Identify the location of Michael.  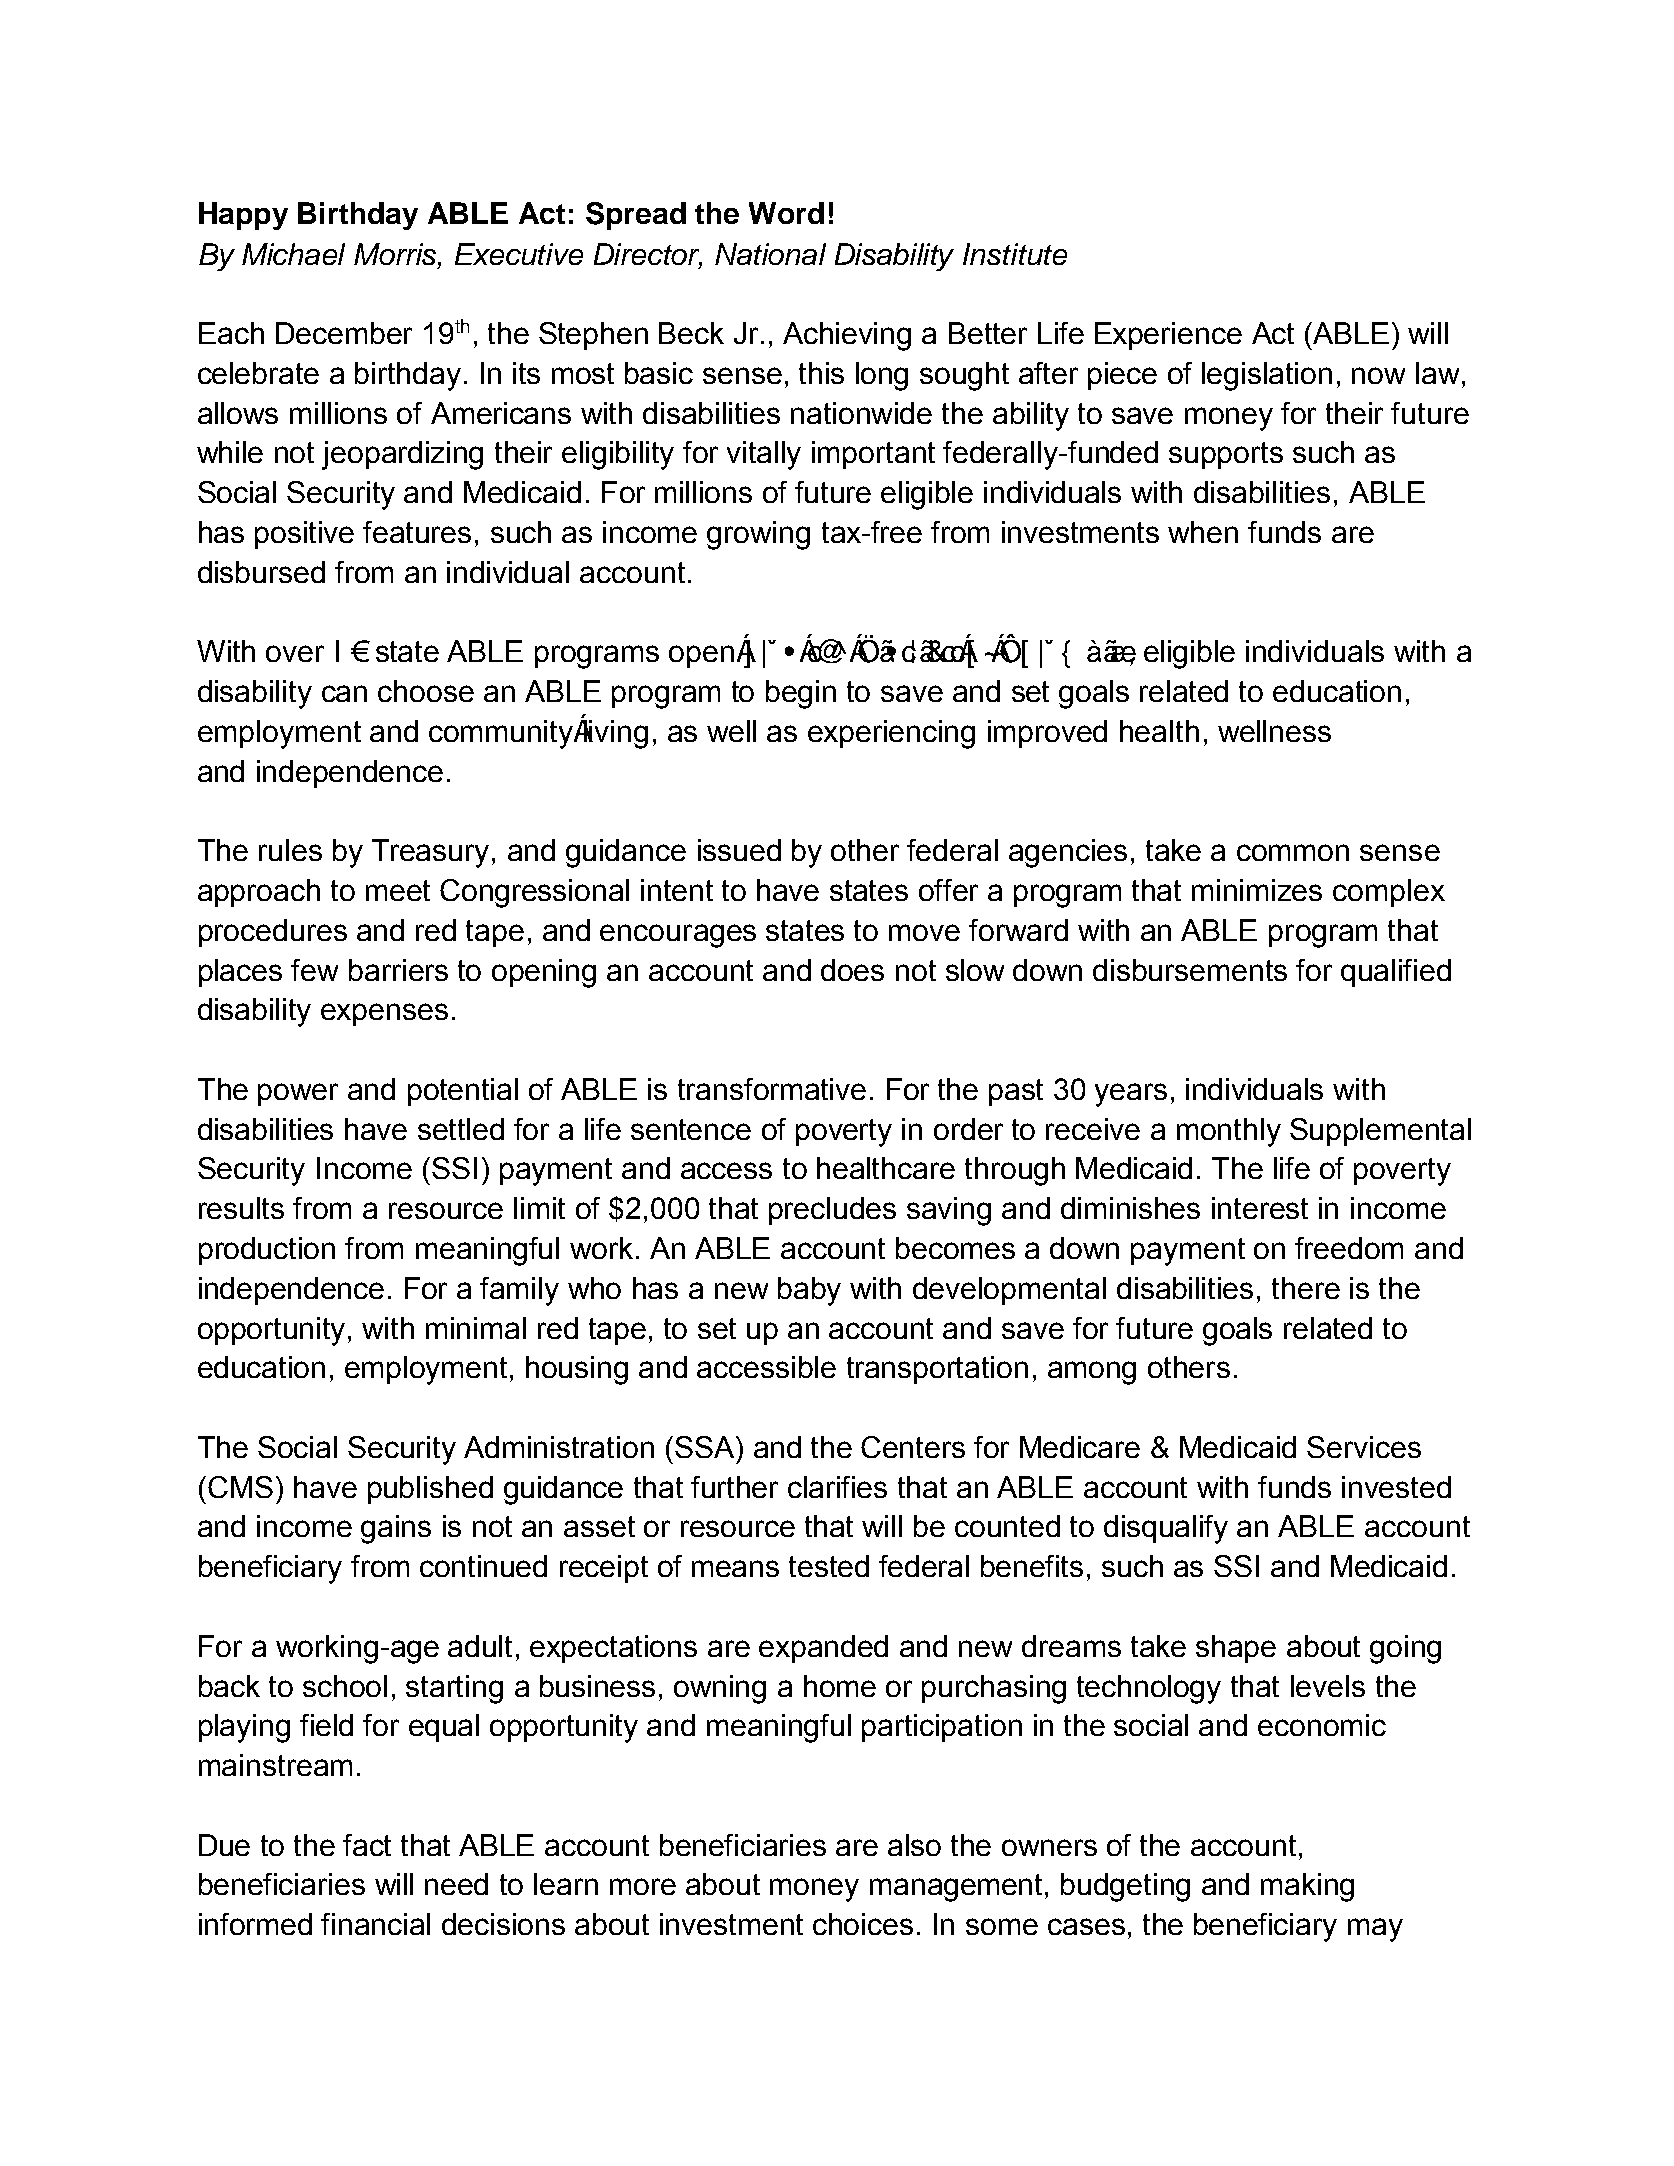
(293, 254).
